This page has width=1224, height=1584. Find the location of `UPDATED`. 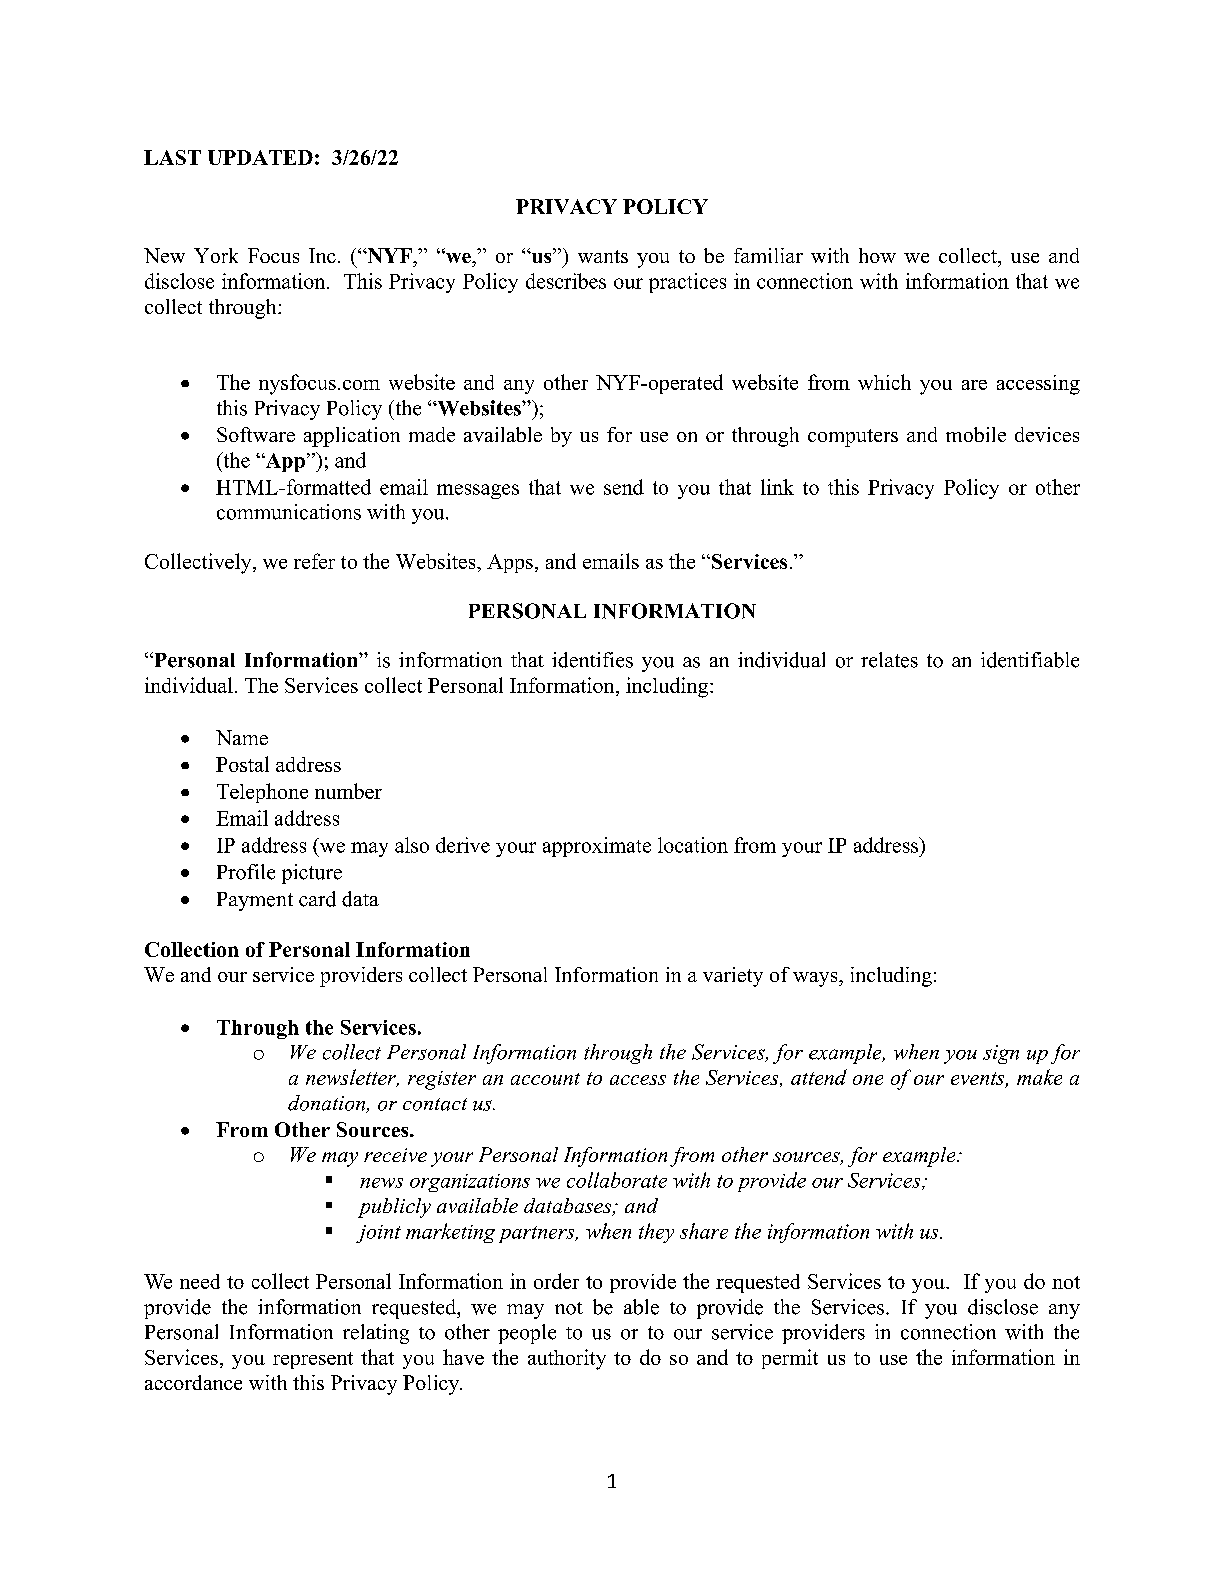

UPDATED is located at coordinates (260, 157).
